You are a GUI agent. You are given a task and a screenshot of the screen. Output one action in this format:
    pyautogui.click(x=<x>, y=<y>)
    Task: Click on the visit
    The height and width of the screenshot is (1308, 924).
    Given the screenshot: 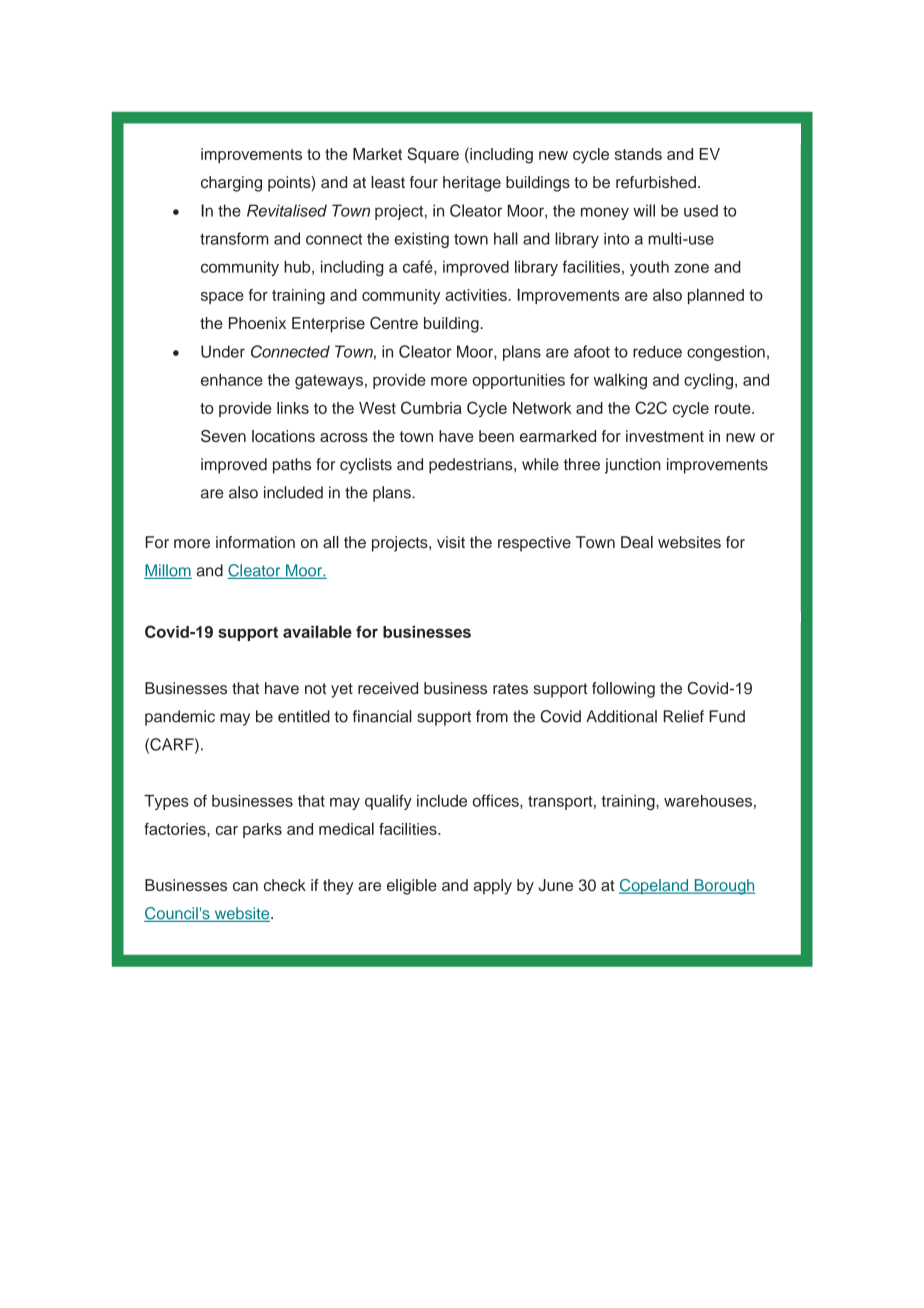 What is the action you would take?
    pyautogui.click(x=451, y=542)
